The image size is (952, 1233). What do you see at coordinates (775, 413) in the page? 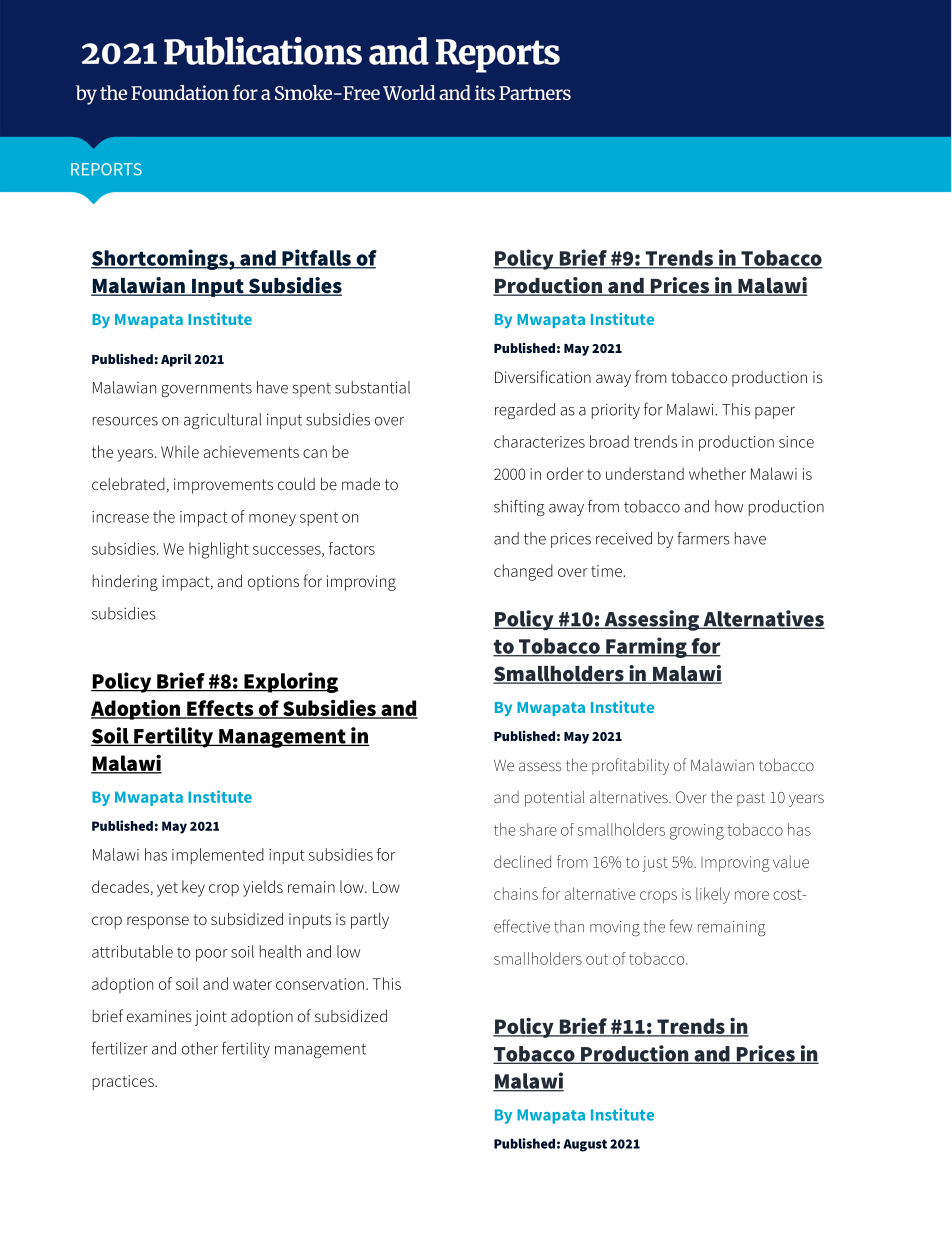
I see `paper` at bounding box center [775, 413].
